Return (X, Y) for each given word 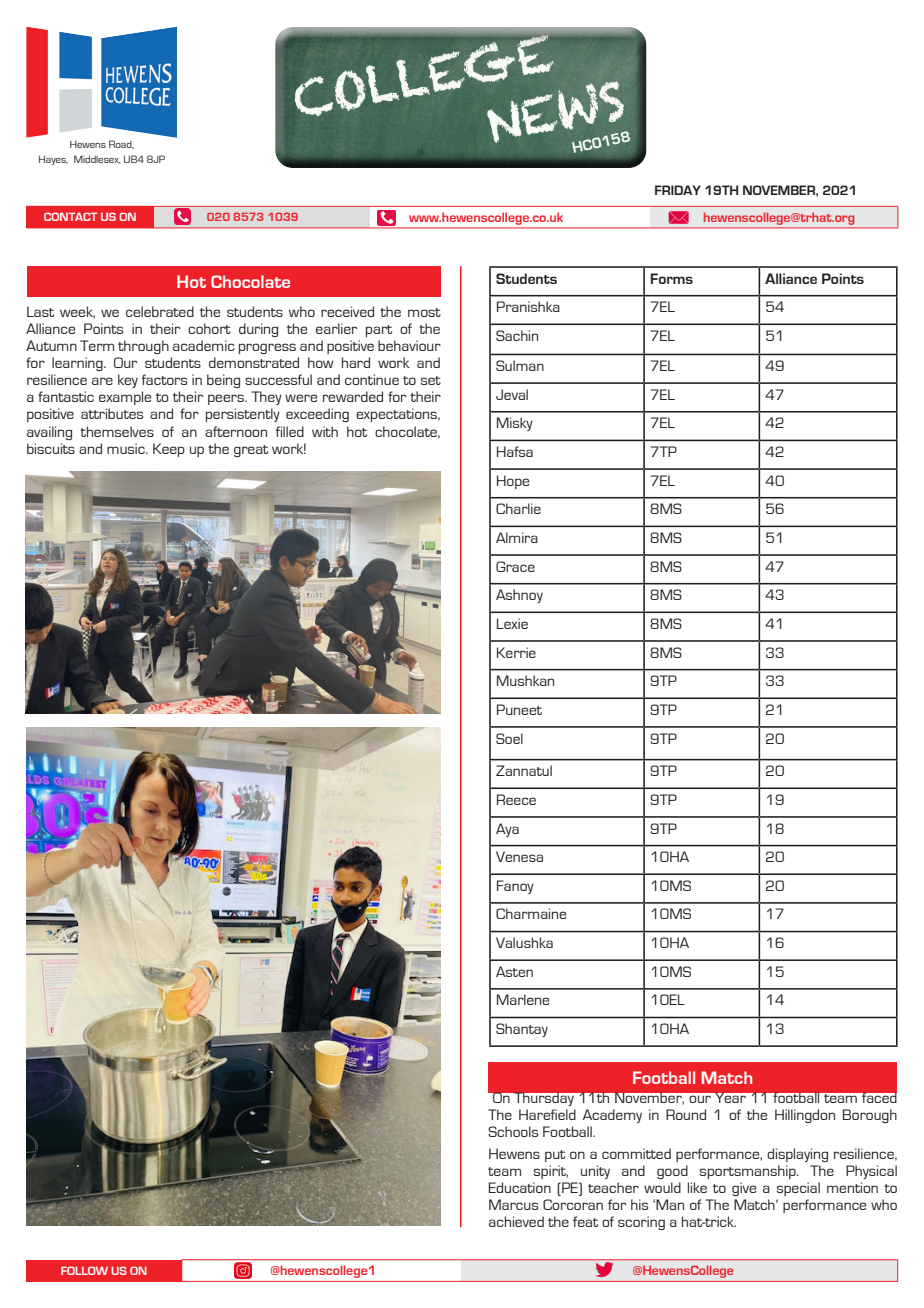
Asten (514, 971)
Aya (507, 830)
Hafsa (515, 451)
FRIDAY (678, 190)
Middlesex (97, 159)
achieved (516, 1221)
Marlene (523, 999)
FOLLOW (84, 1270)
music (127, 448)
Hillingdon (805, 1116)
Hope (513, 482)
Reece (516, 799)
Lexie (512, 623)
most (424, 312)
